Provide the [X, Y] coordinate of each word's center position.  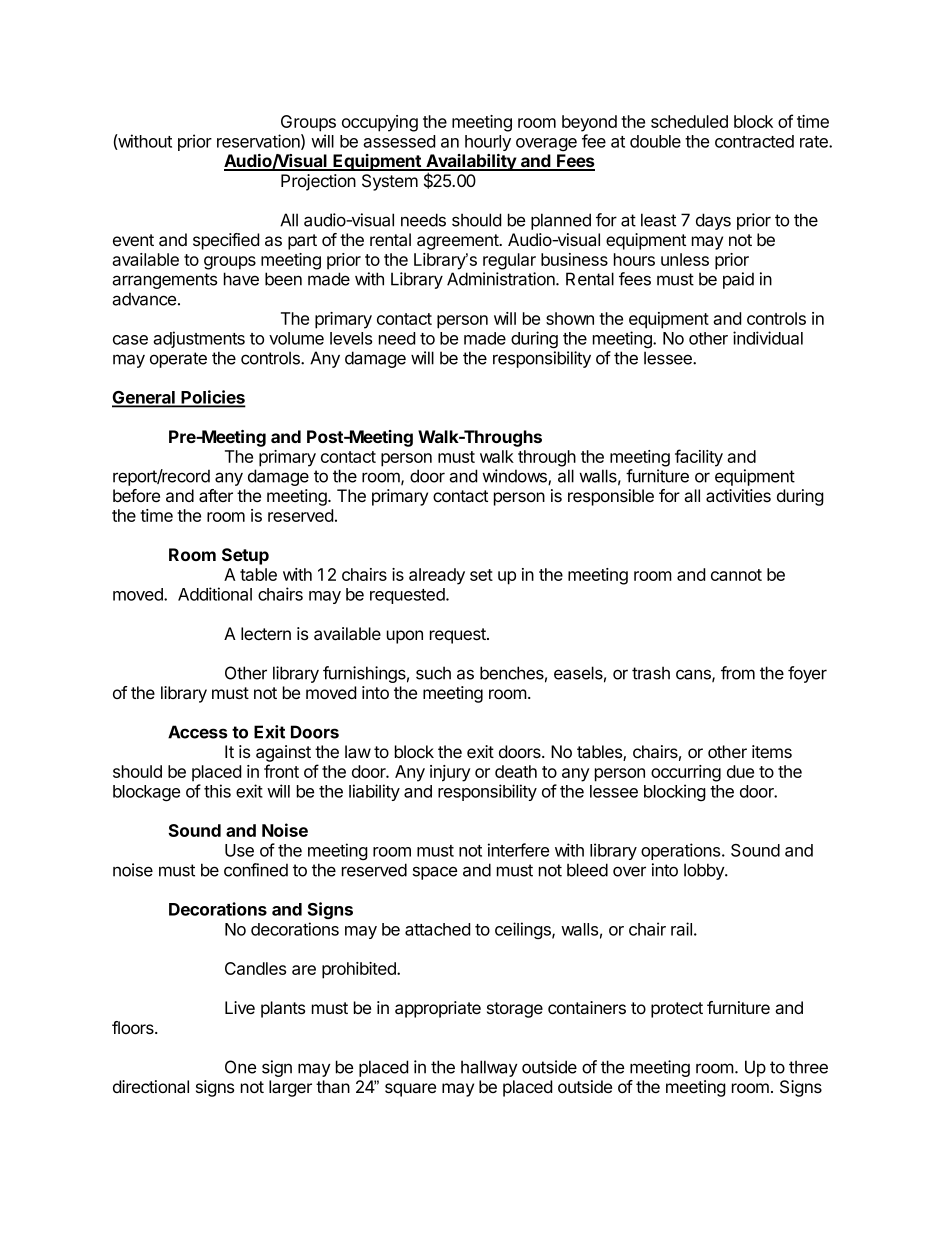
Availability [471, 163]
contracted [754, 141]
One [240, 1067]
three [808, 1067]
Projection [318, 182]
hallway [489, 1068]
